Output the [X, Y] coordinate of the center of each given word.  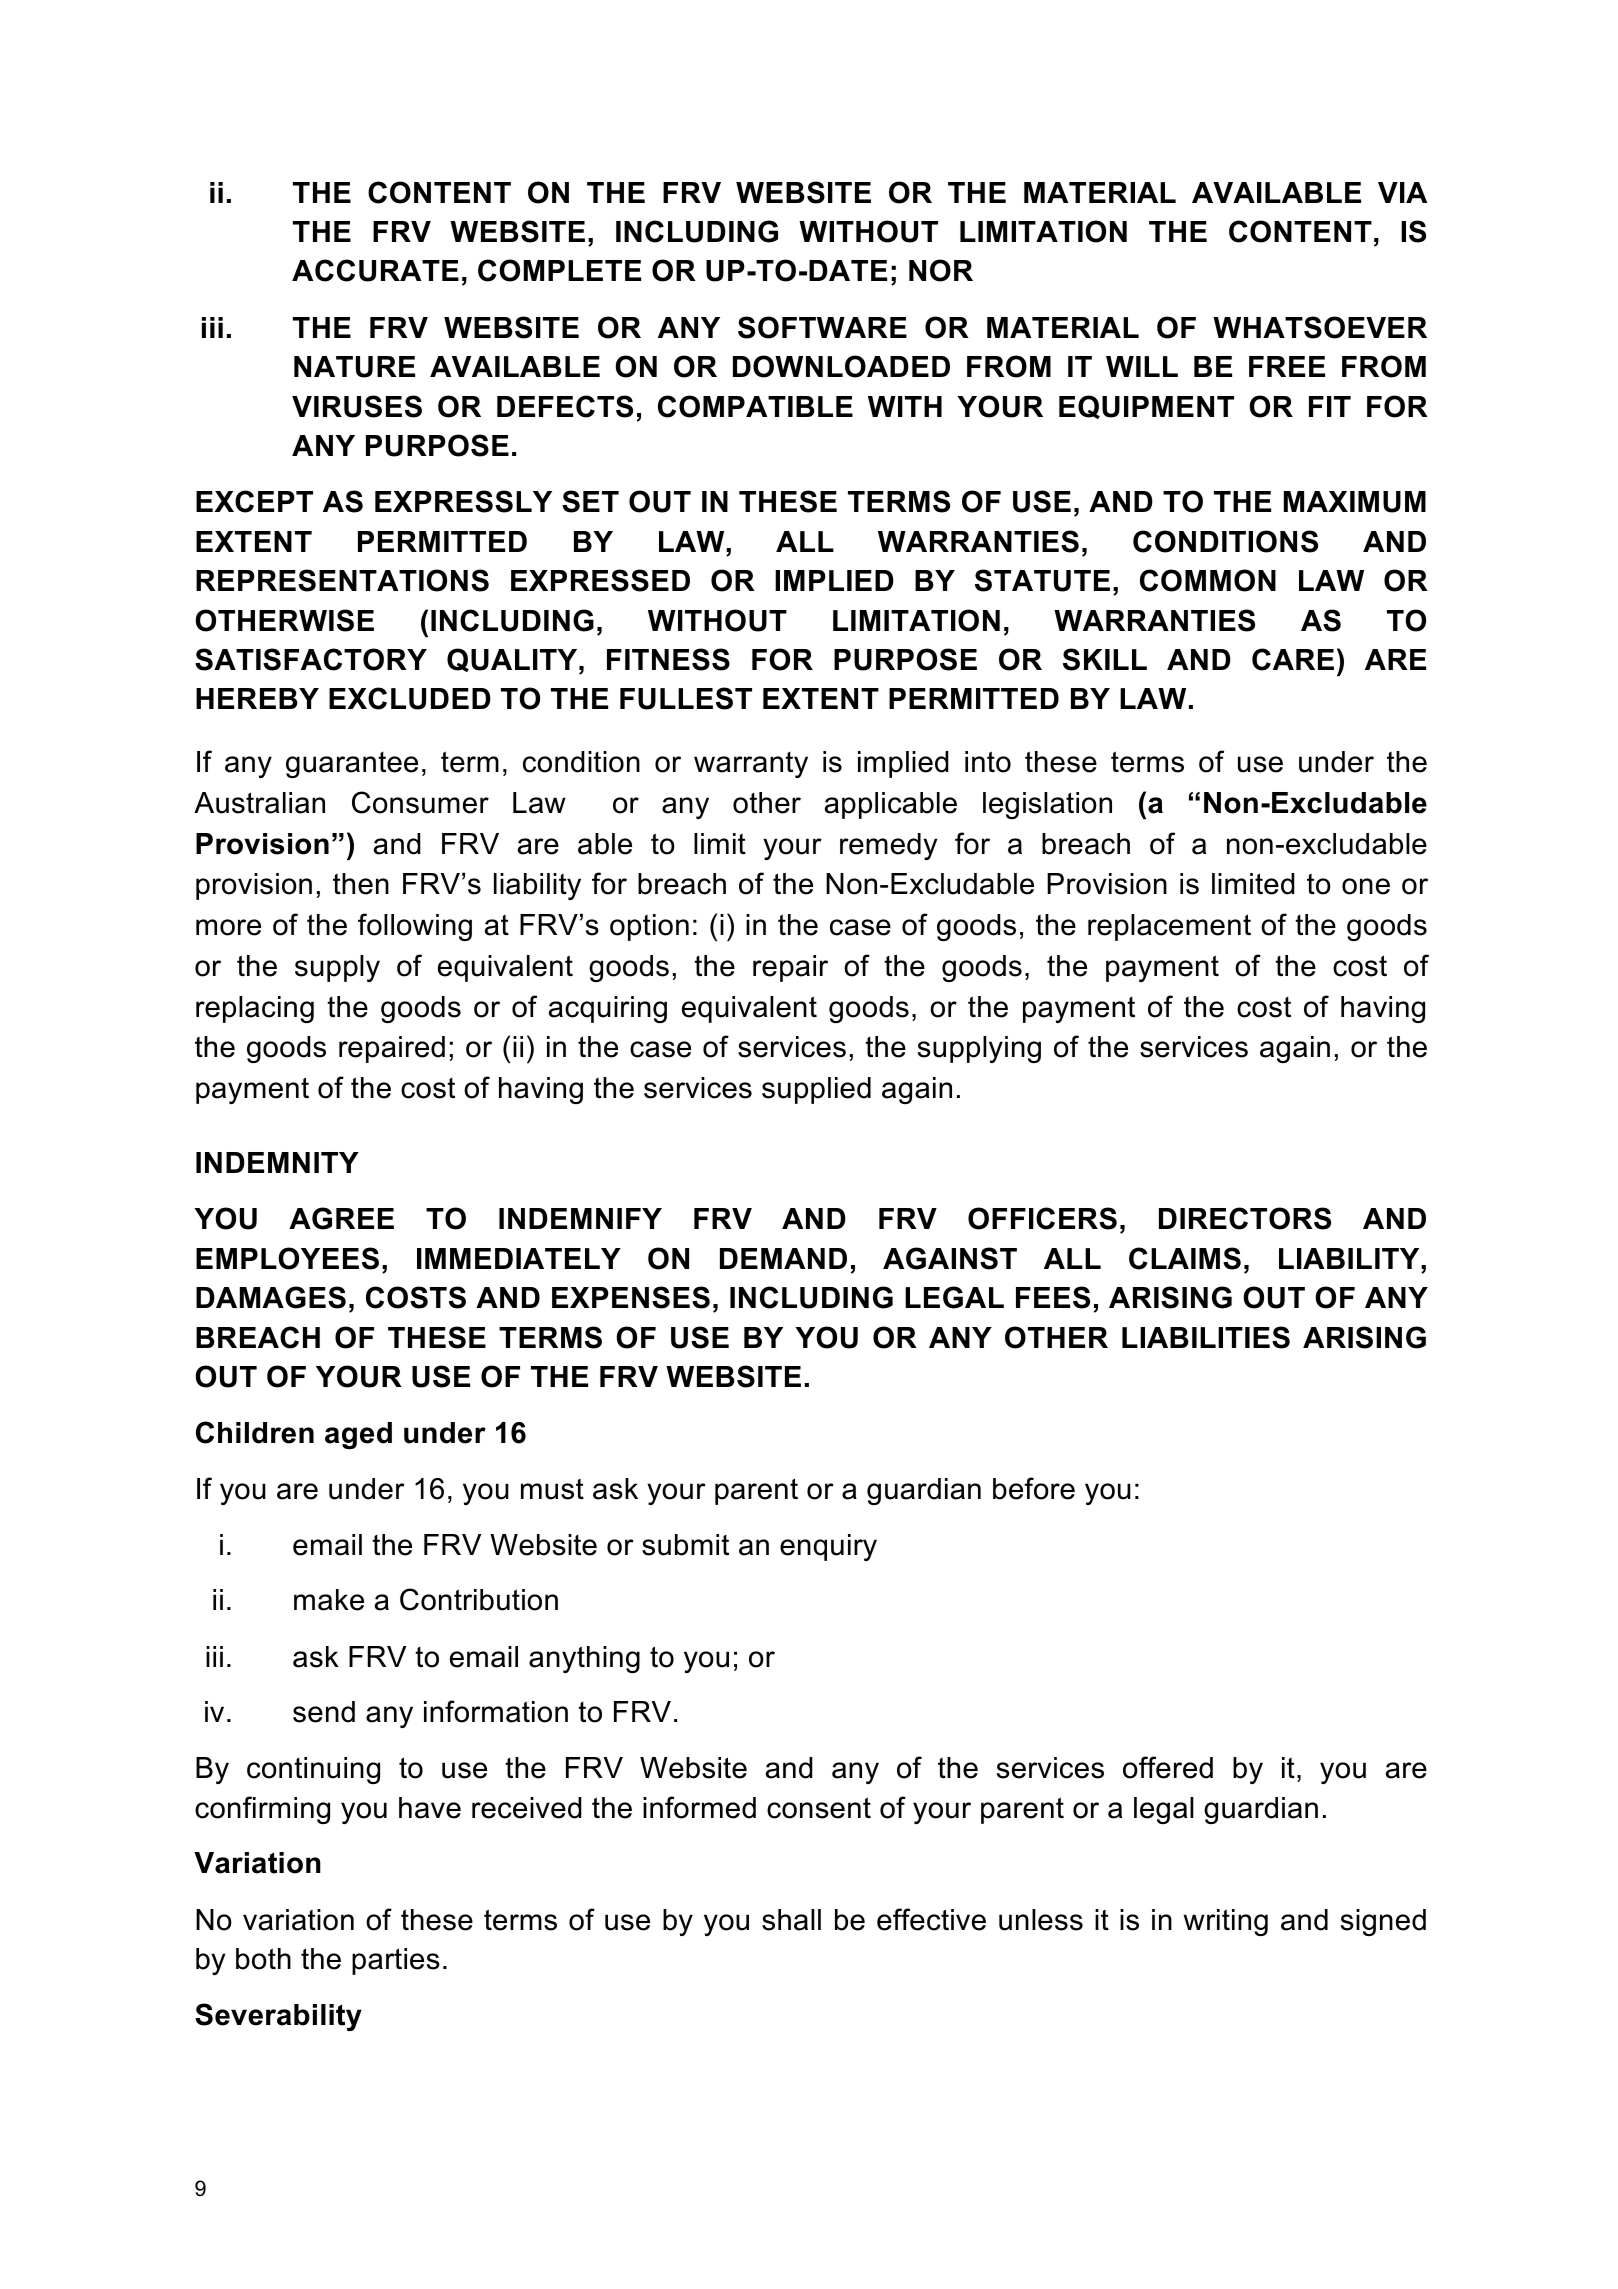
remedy [888, 846]
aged [358, 1435]
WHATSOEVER [1320, 327]
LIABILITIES [1206, 1337]
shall [791, 1920]
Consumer [420, 802]
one [1366, 886]
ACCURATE [375, 270]
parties [396, 1961]
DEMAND [783, 1258]
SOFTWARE [822, 327]
